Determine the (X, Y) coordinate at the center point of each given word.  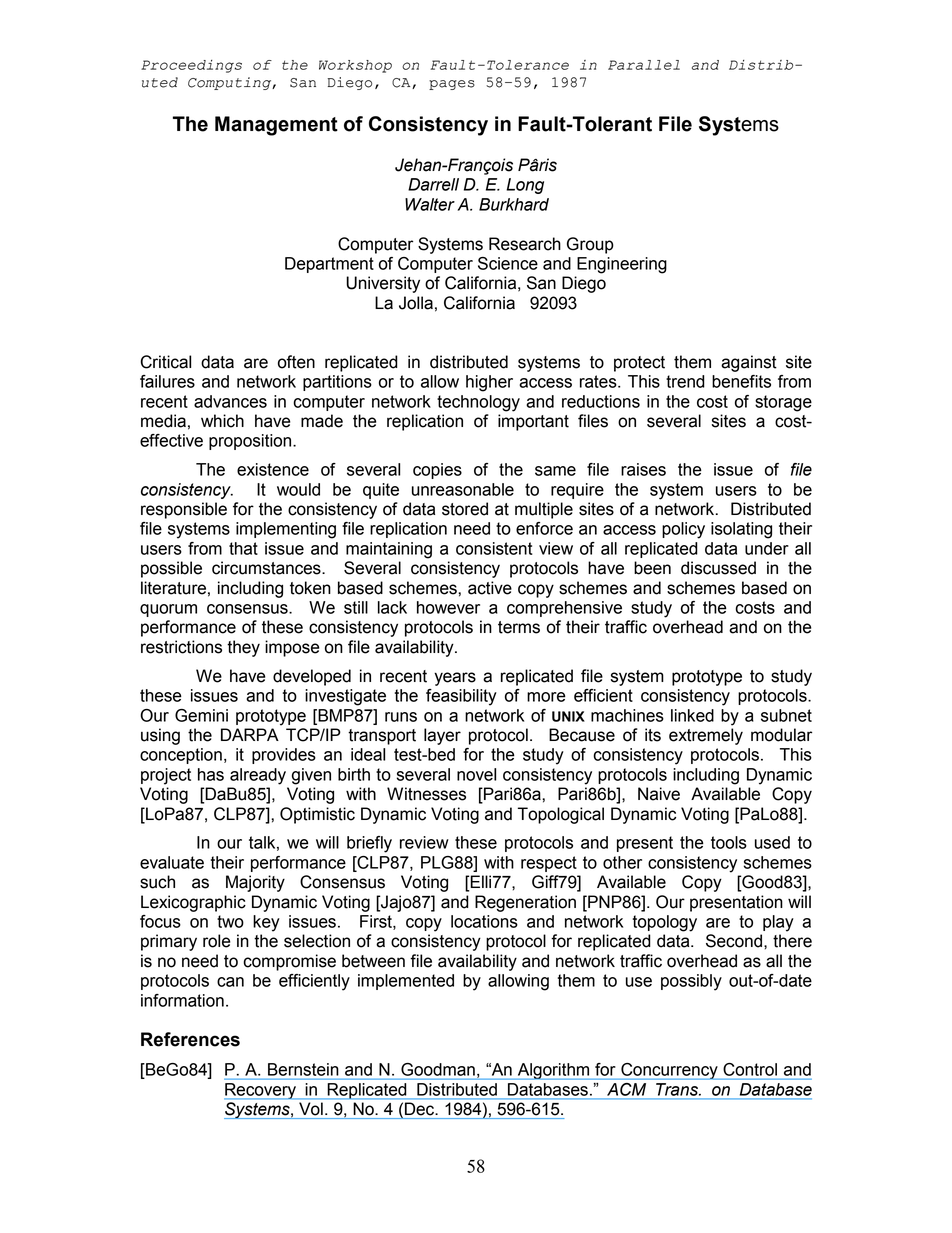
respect (549, 864)
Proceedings (191, 66)
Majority (255, 883)
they (243, 648)
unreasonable (463, 489)
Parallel (644, 65)
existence (273, 469)
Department (329, 265)
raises (643, 469)
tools (729, 842)
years (455, 679)
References (190, 1039)
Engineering (622, 265)
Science (508, 263)
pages (452, 85)
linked (692, 715)
